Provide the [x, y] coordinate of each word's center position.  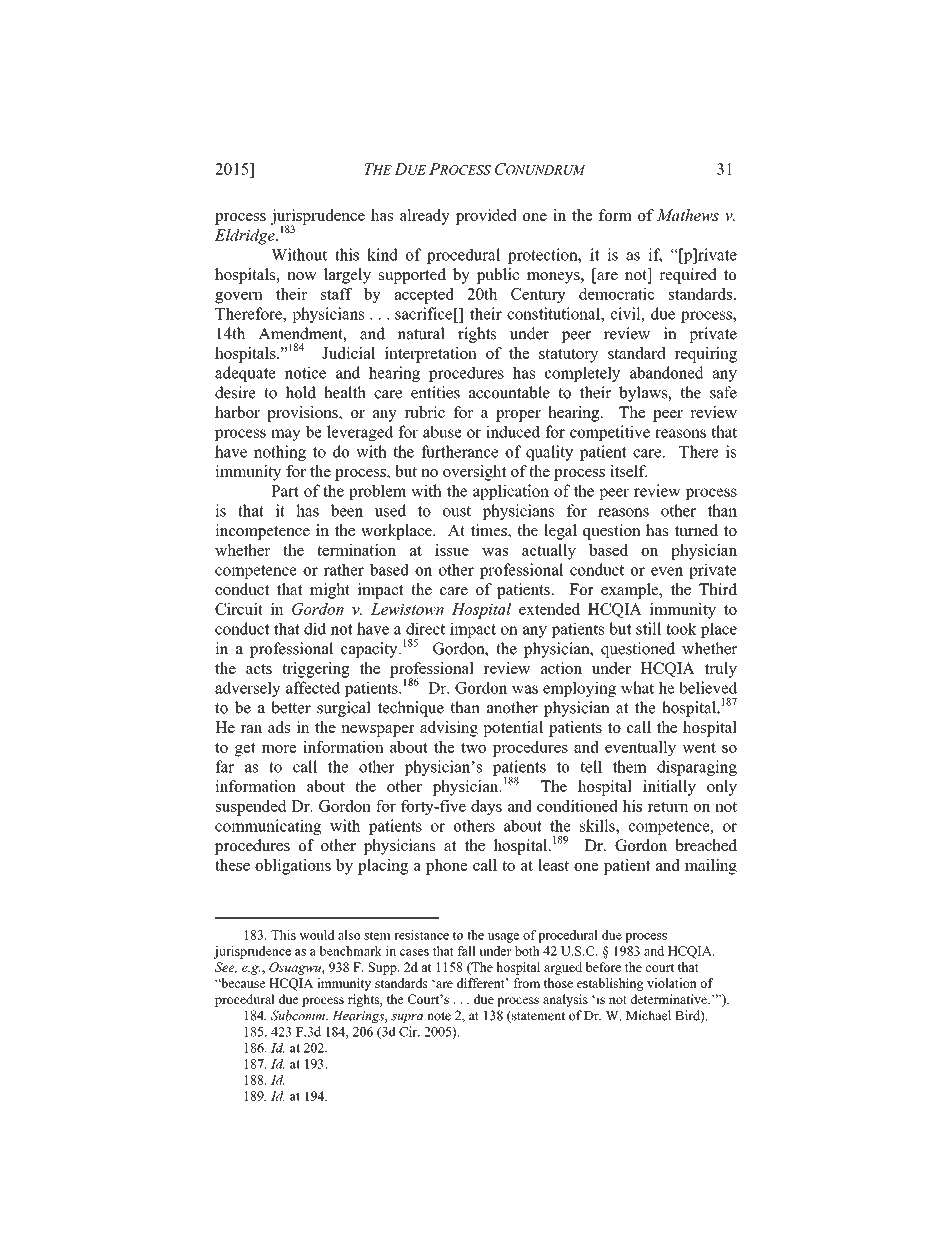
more [279, 748]
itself [628, 471]
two [473, 747]
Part [285, 491]
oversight [474, 473]
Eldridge [246, 237]
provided [486, 217]
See [226, 968]
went [699, 747]
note [439, 1016]
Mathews [688, 215]
